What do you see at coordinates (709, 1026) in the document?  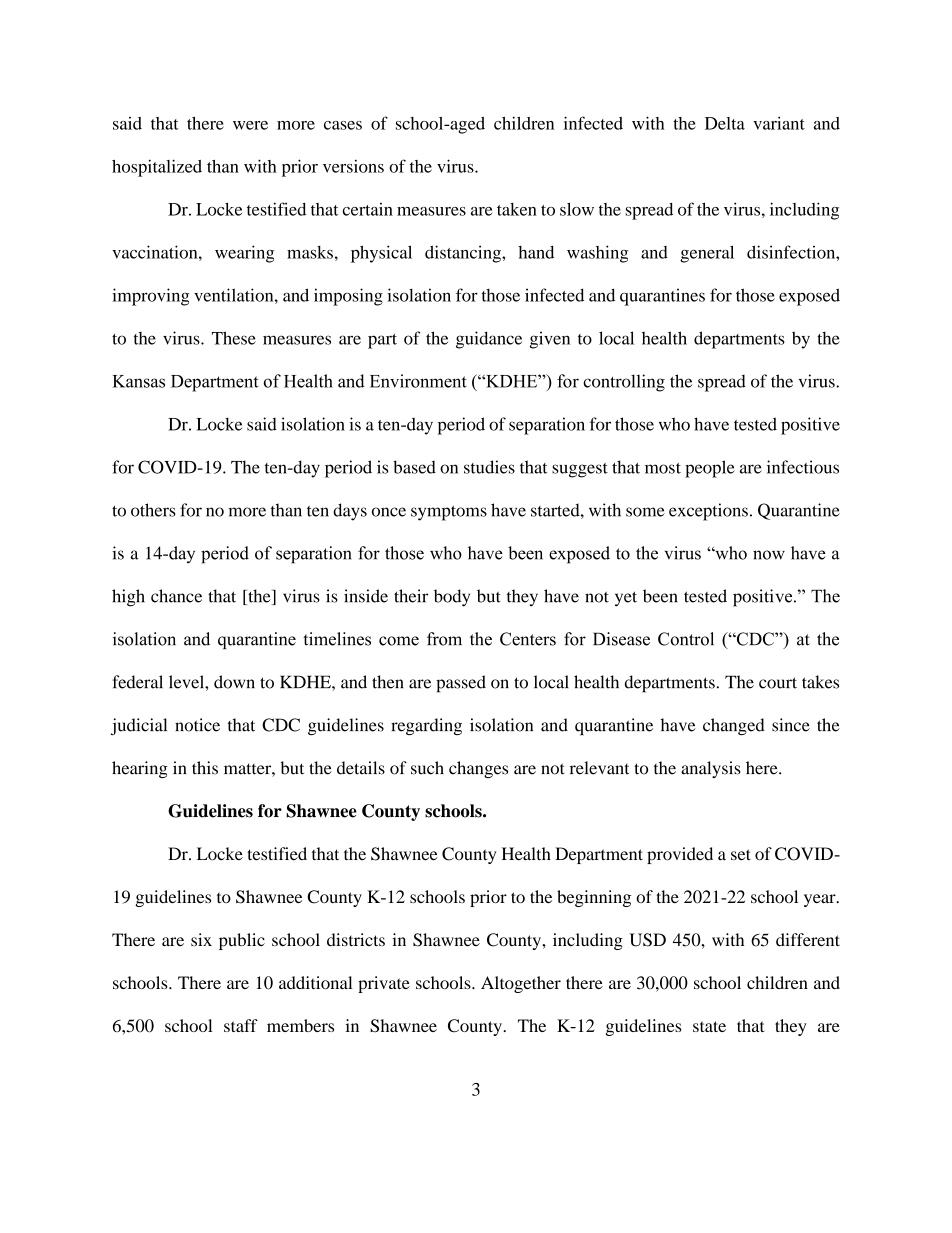 I see `state` at bounding box center [709, 1026].
